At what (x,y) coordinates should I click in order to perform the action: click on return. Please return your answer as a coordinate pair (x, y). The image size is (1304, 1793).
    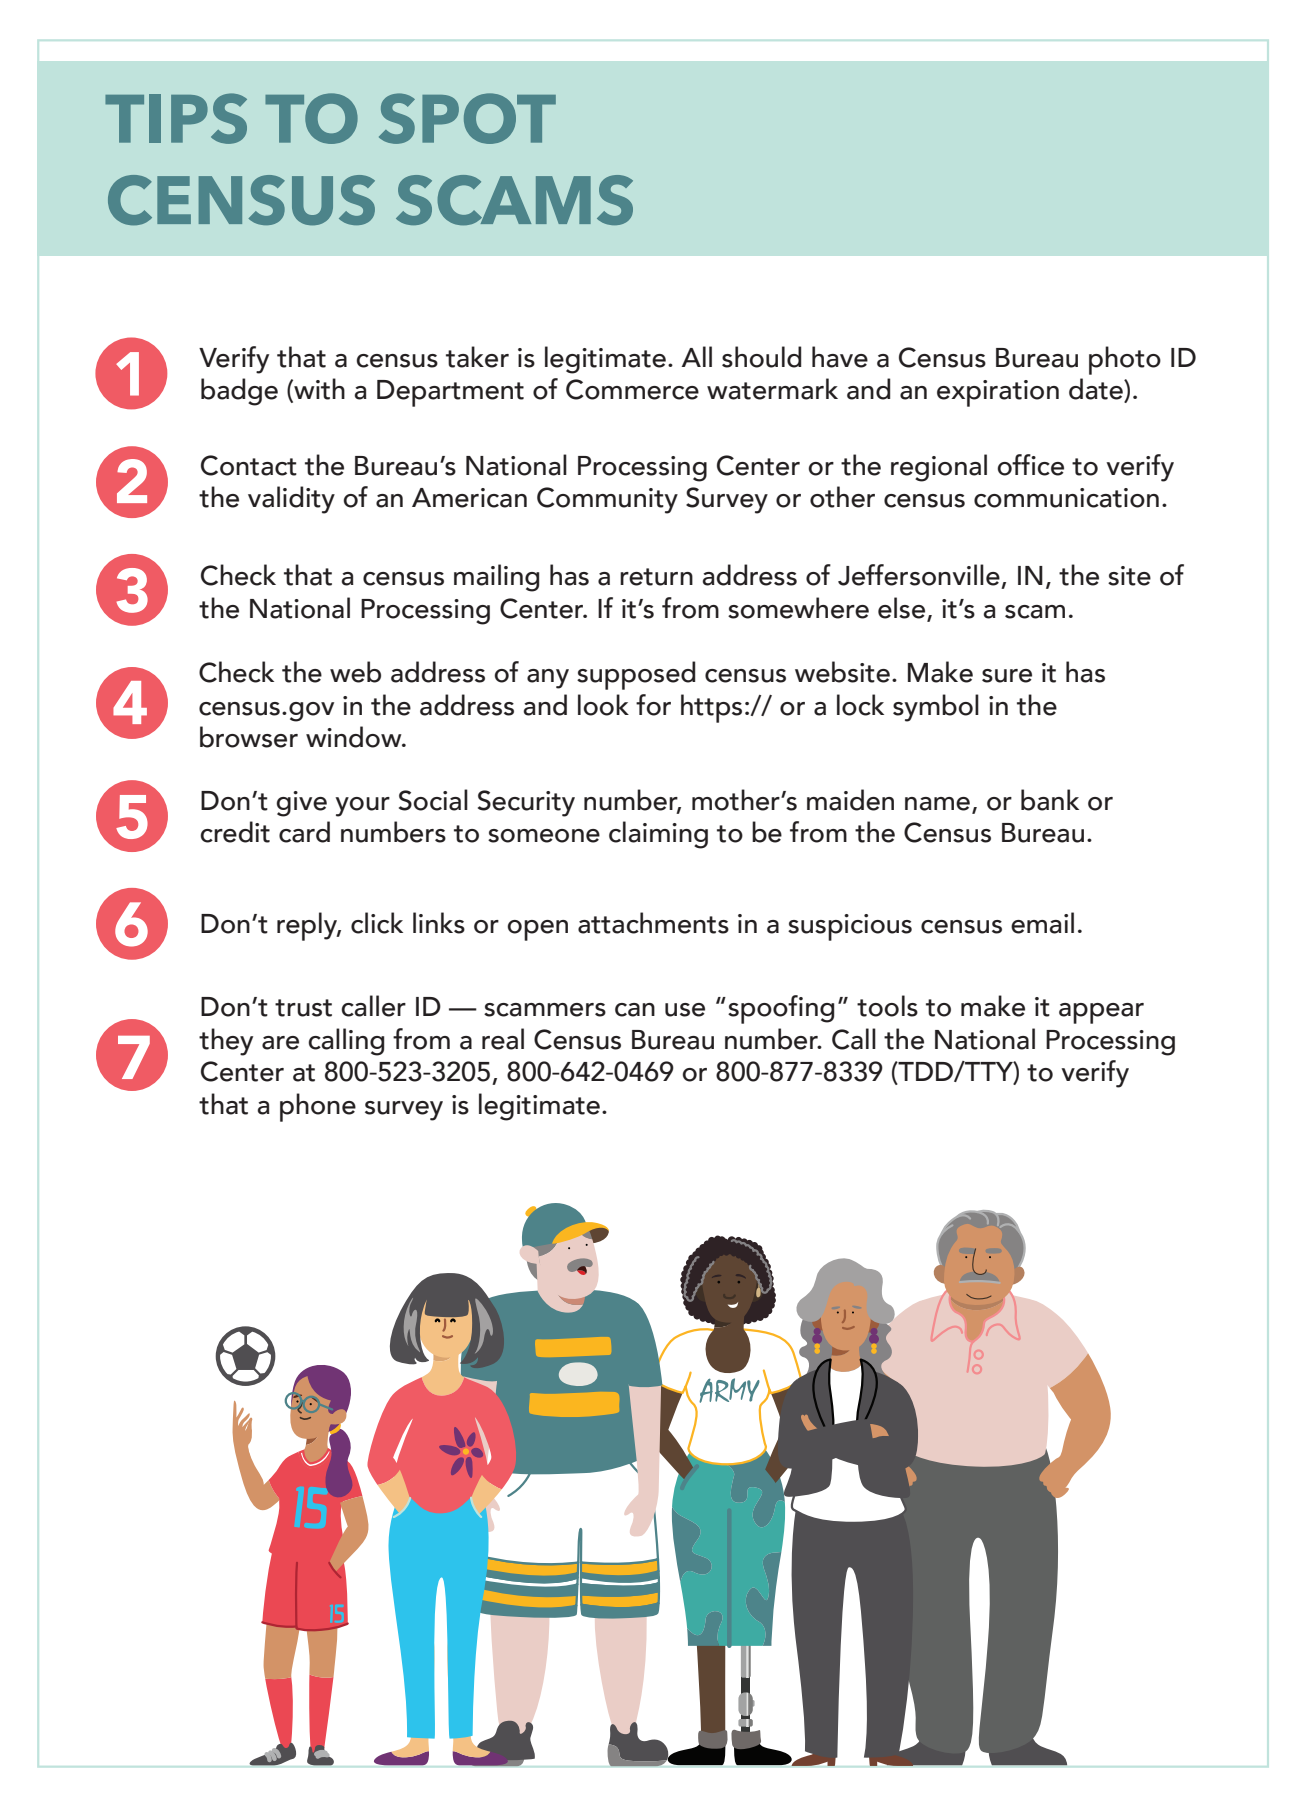
    Looking at the image, I should click on (656, 577).
